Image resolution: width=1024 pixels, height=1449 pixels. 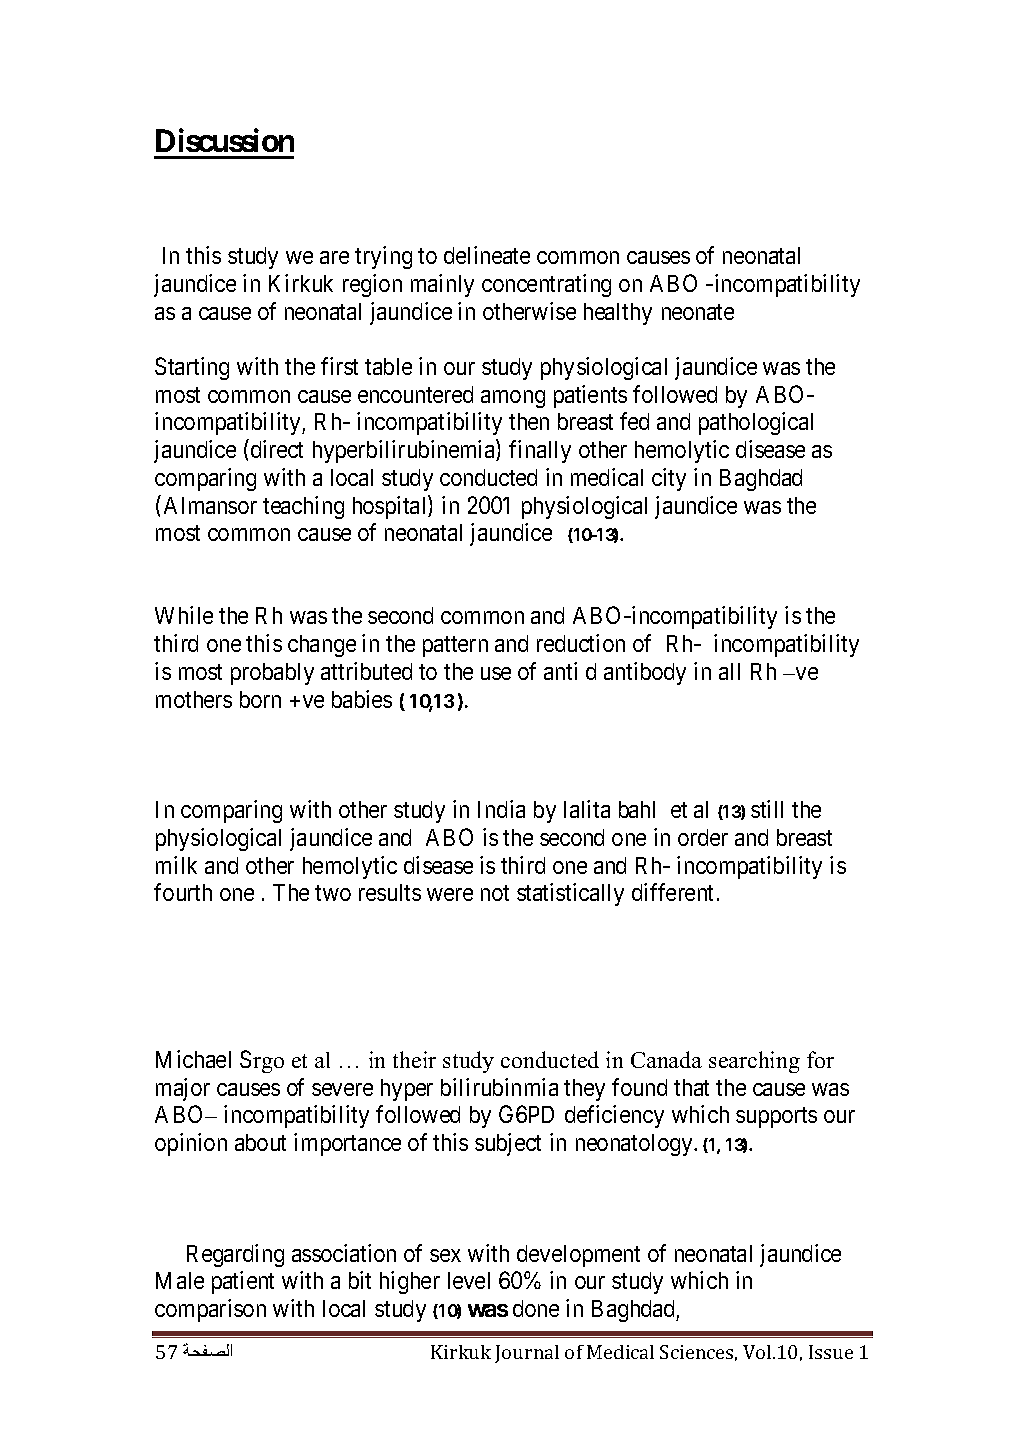 What do you see at coordinates (260, 699) in the image?
I see `born` at bounding box center [260, 699].
